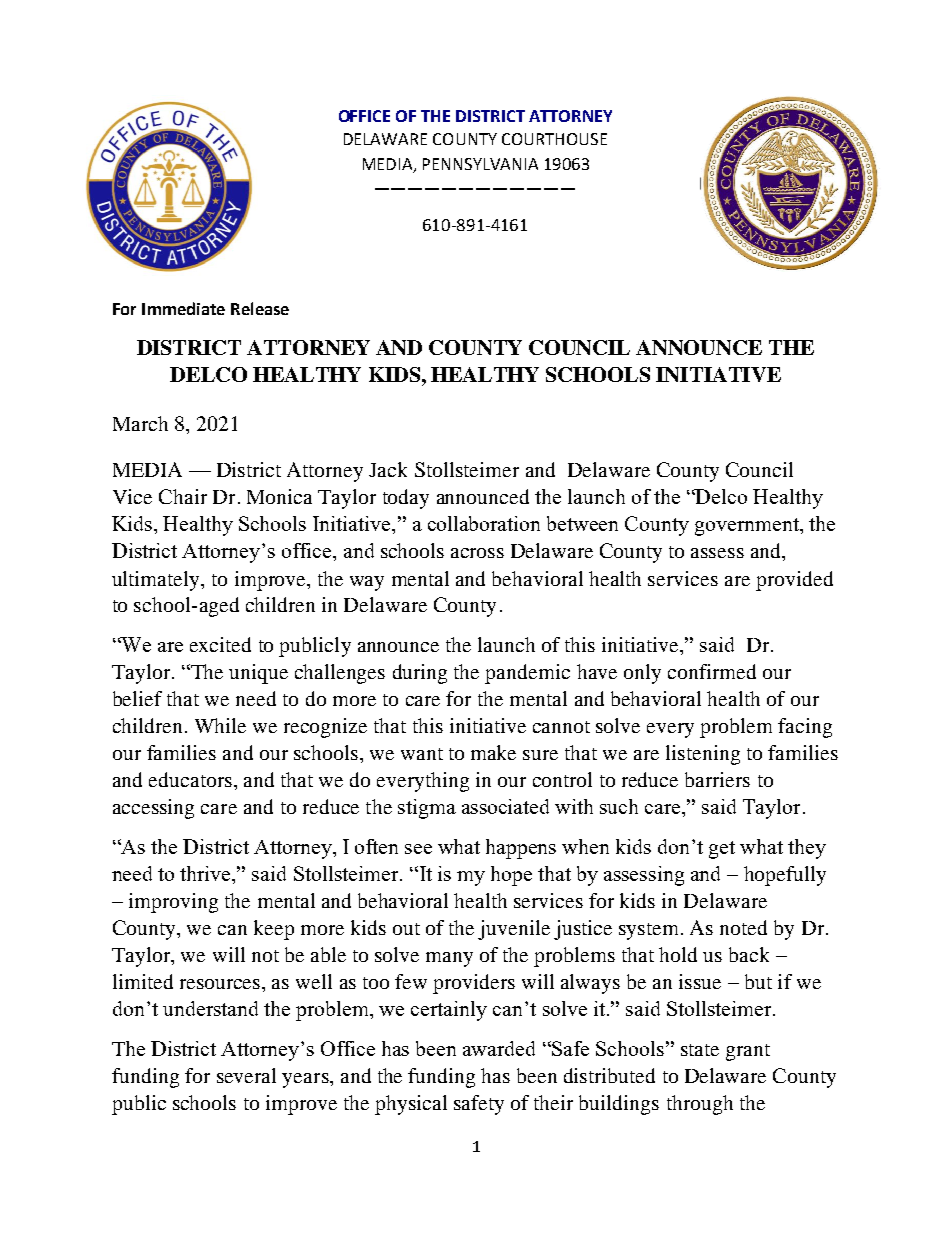 The height and width of the document is (1233, 952). What do you see at coordinates (388, 469) in the document?
I see `Jack` at bounding box center [388, 469].
